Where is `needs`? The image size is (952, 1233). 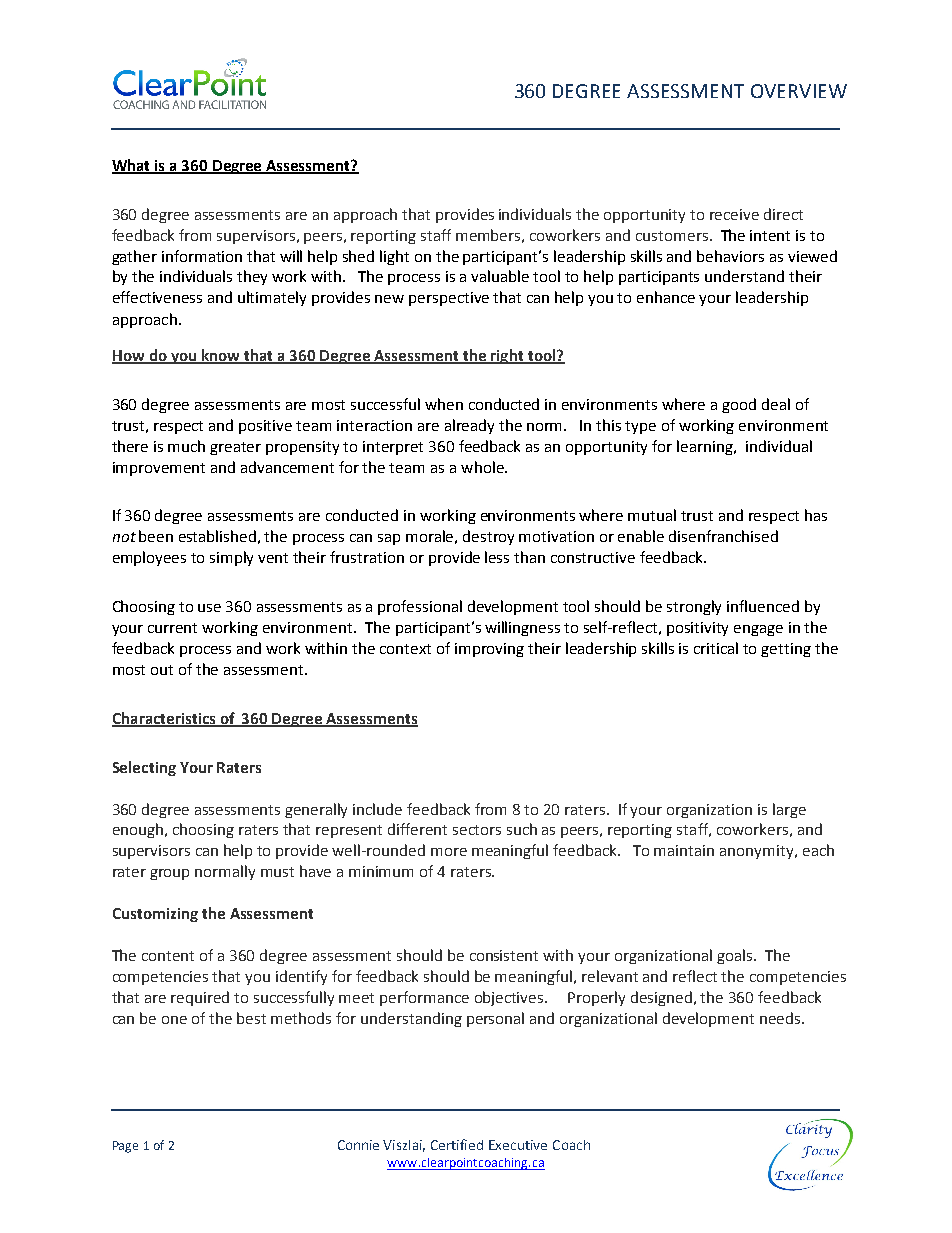 needs is located at coordinates (780, 1018).
